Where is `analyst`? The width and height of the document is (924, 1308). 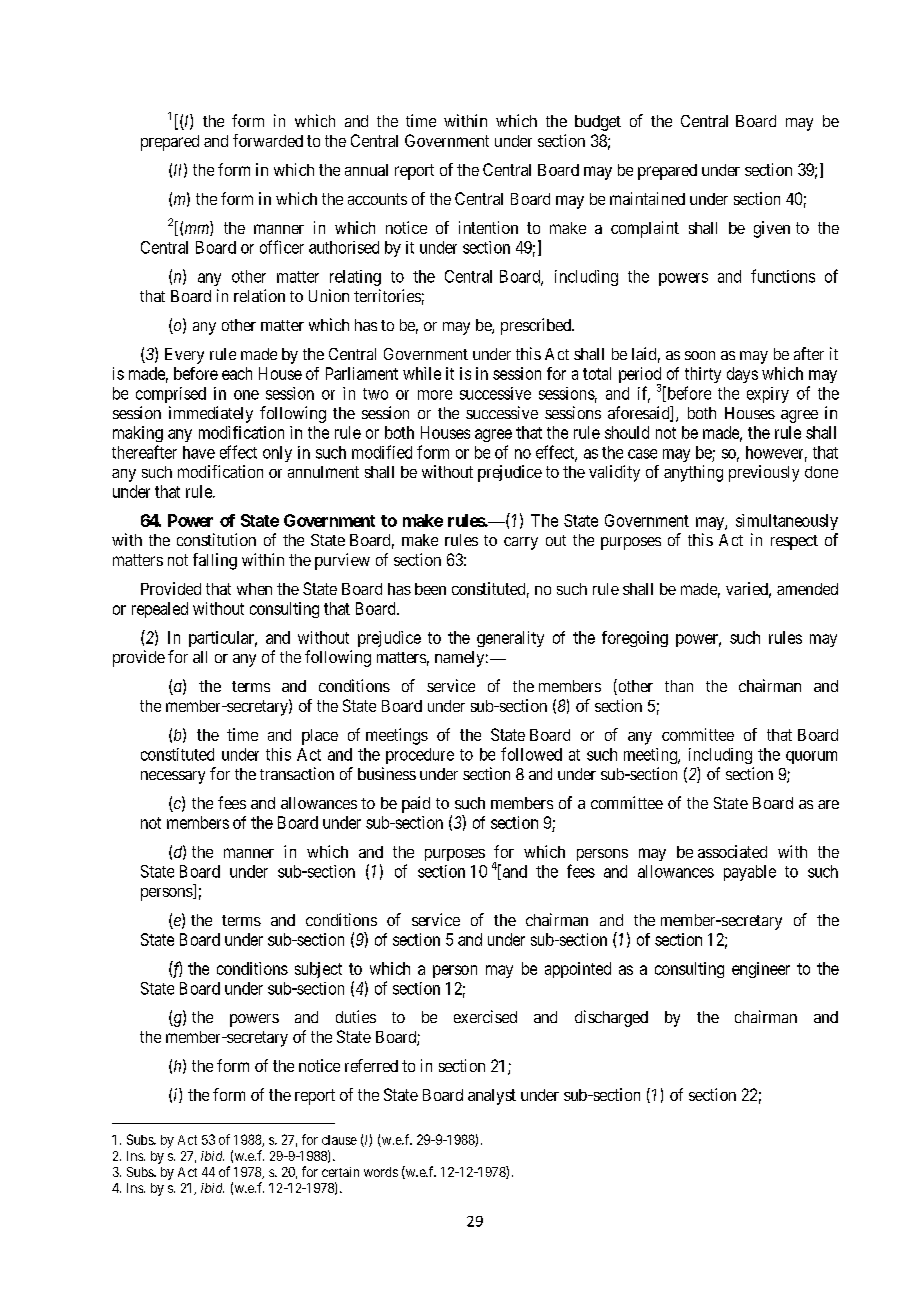
analyst is located at coordinates (492, 1097).
